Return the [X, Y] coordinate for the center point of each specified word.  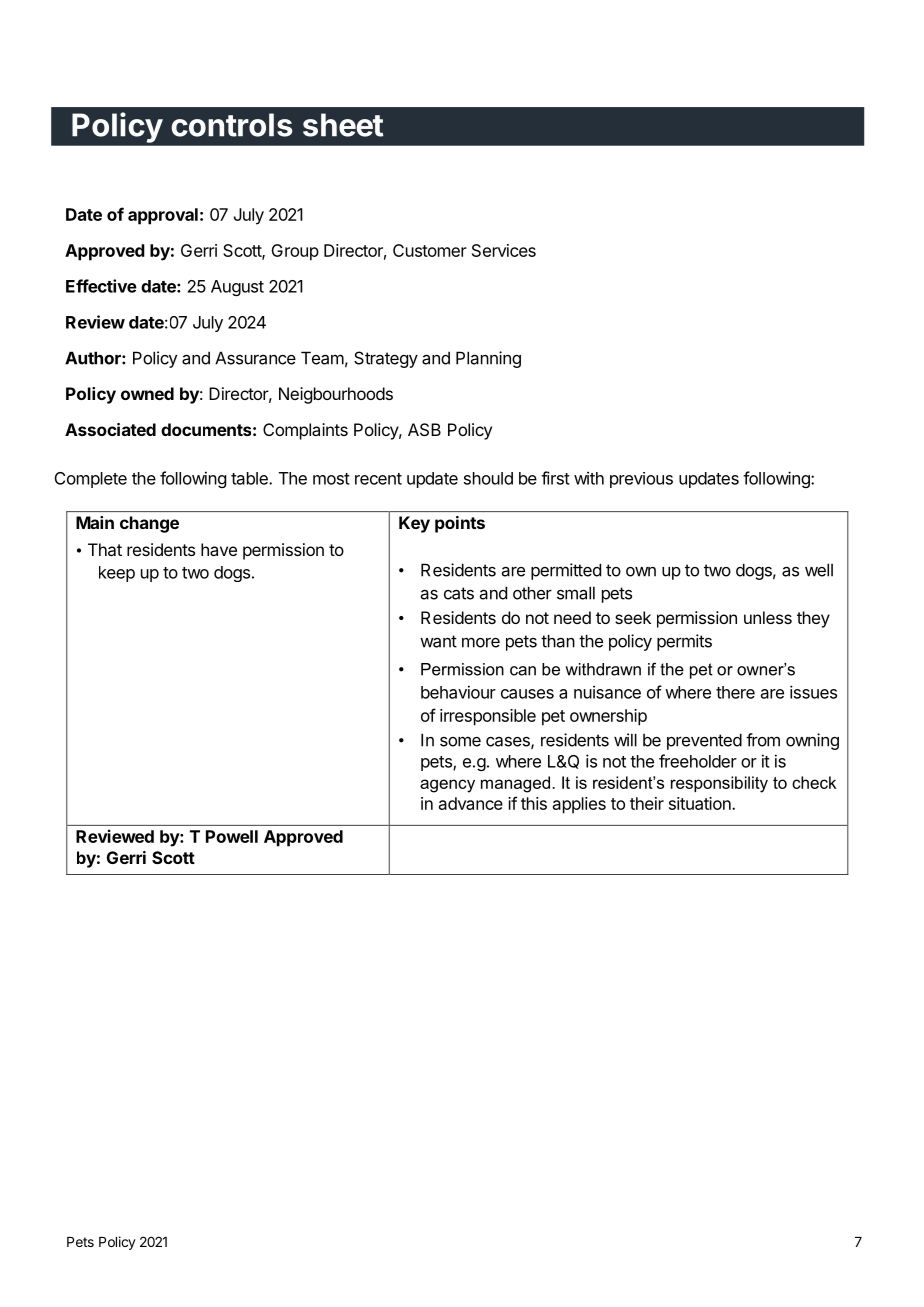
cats [459, 593]
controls [231, 125]
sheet [343, 125]
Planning [488, 359]
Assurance [255, 358]
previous [641, 480]
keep [117, 574]
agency [447, 786]
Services [504, 250]
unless [768, 617]
